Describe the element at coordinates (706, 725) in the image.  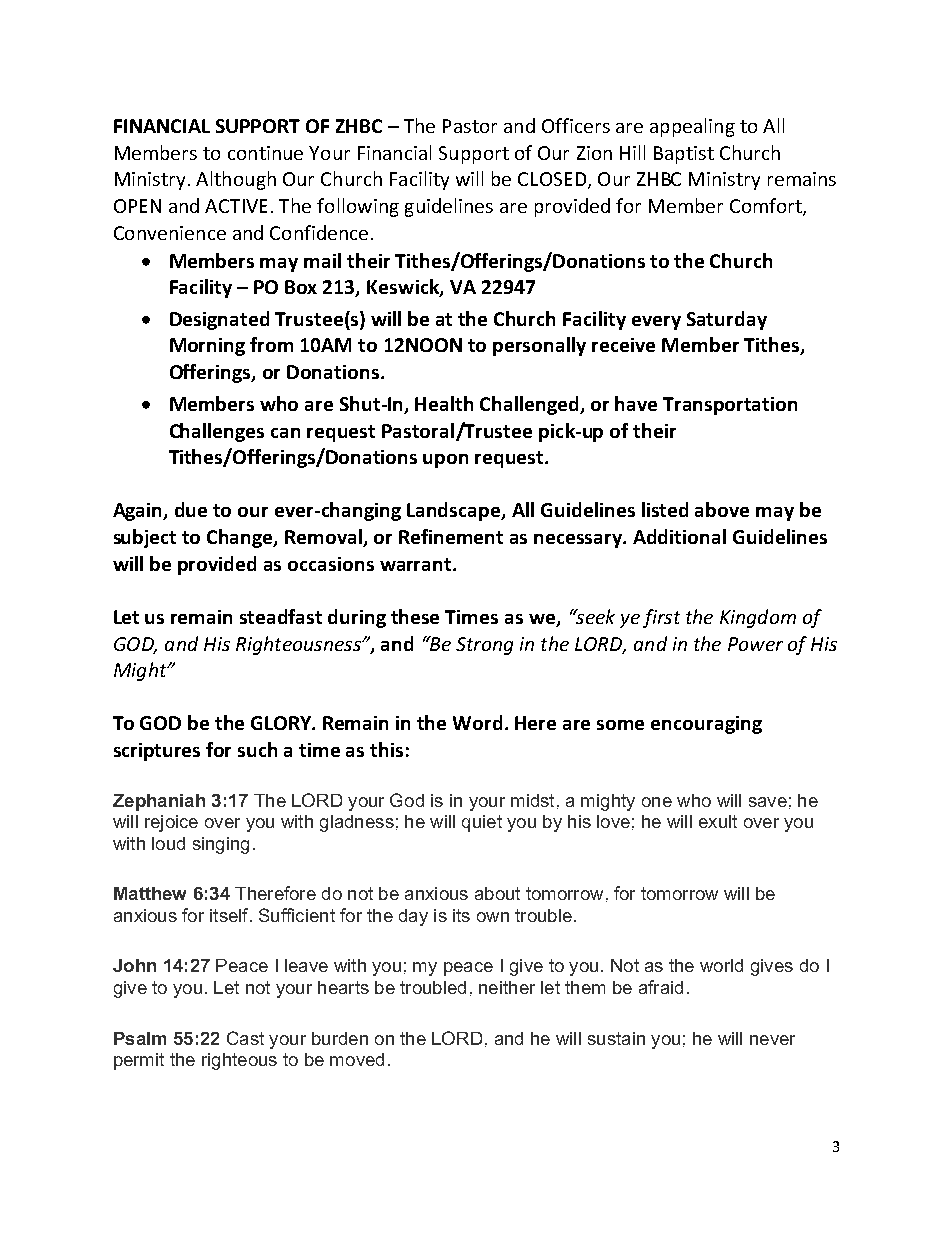
I see `encouraging` at that location.
